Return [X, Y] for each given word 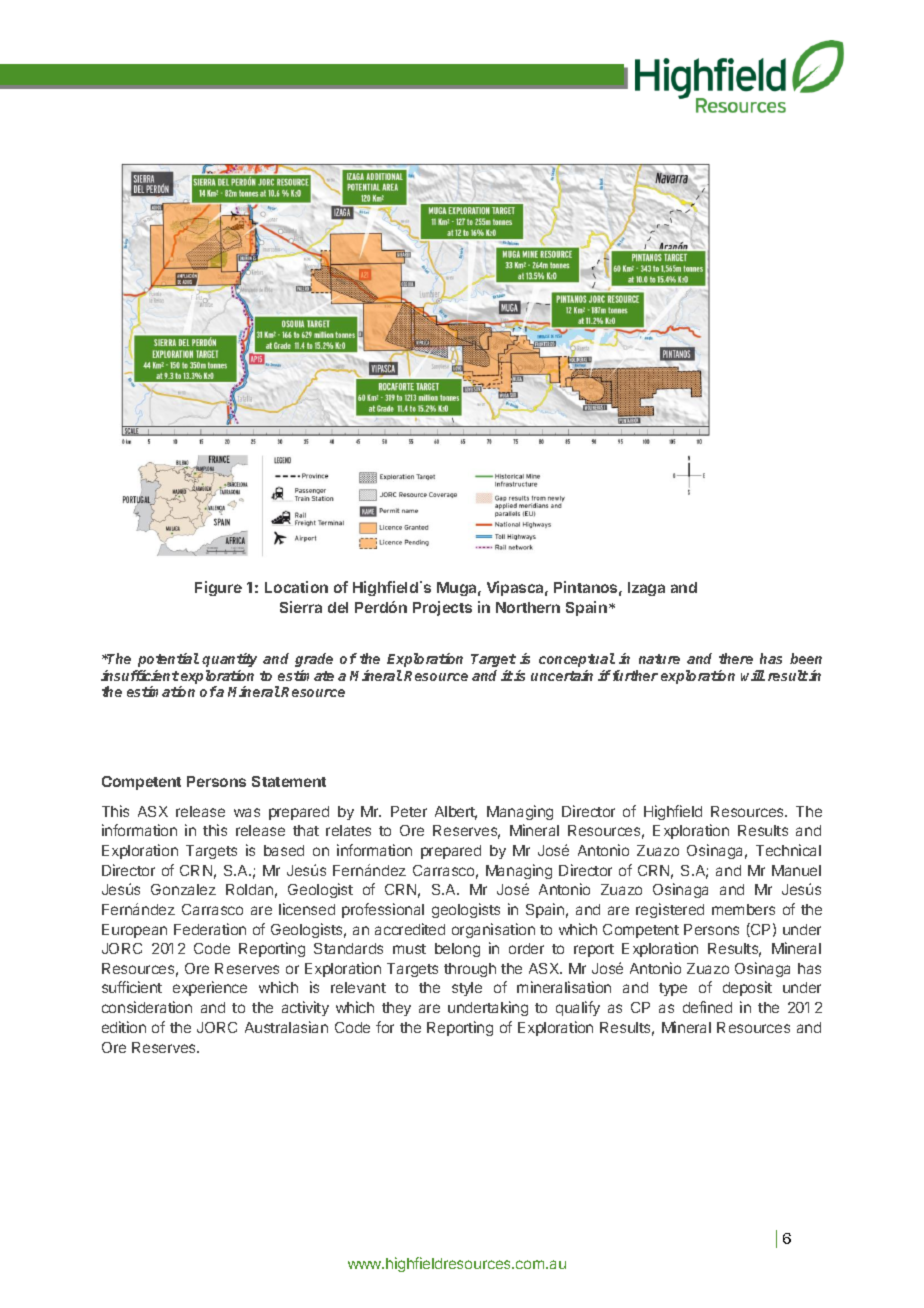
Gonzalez [183, 889]
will [753, 675]
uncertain [562, 675]
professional [383, 910]
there [736, 658]
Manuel [796, 870]
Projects [442, 608]
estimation [161, 691]
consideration [147, 1007]
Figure [218, 588]
